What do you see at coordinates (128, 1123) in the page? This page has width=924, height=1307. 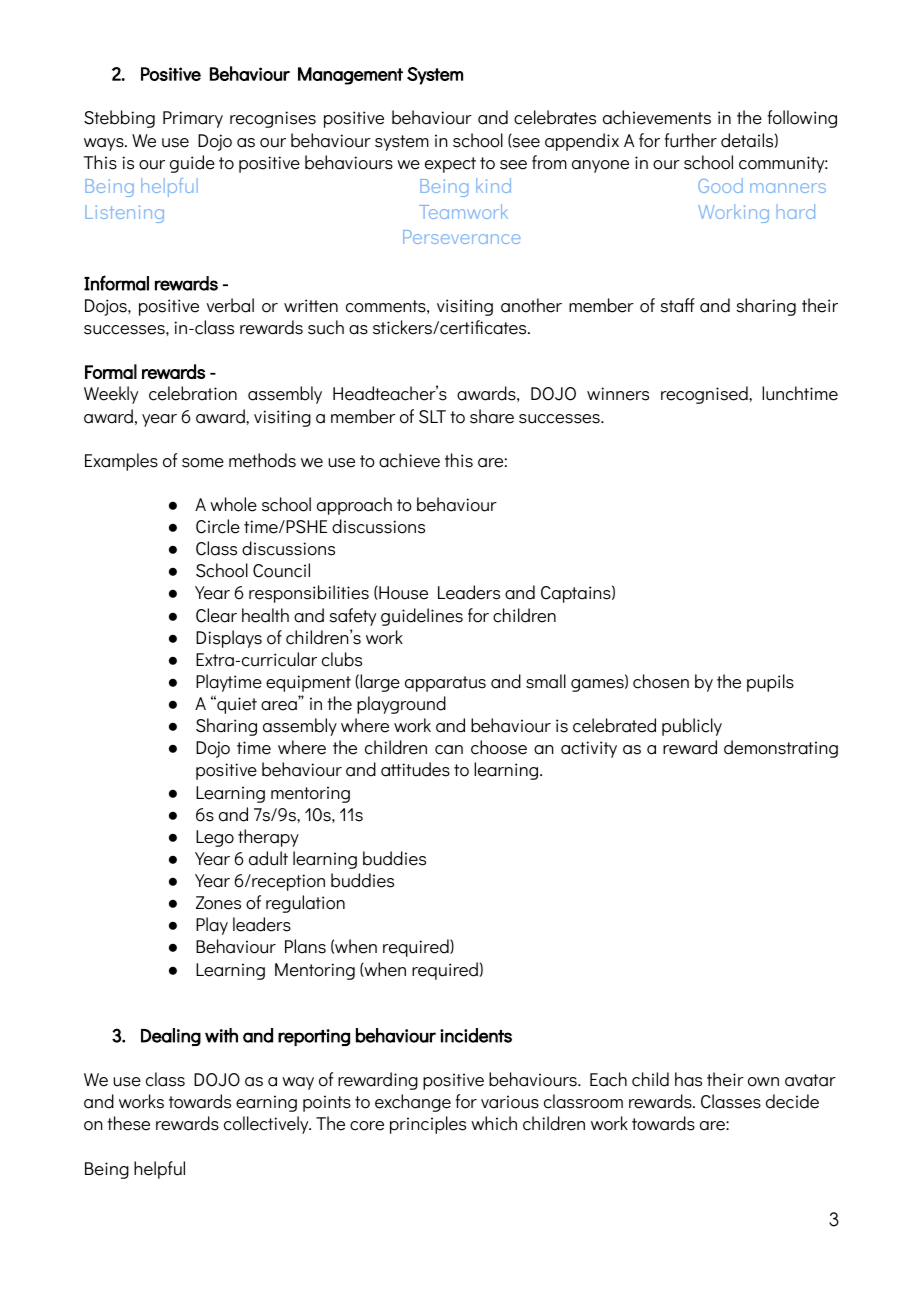 I see `these` at bounding box center [128, 1123].
